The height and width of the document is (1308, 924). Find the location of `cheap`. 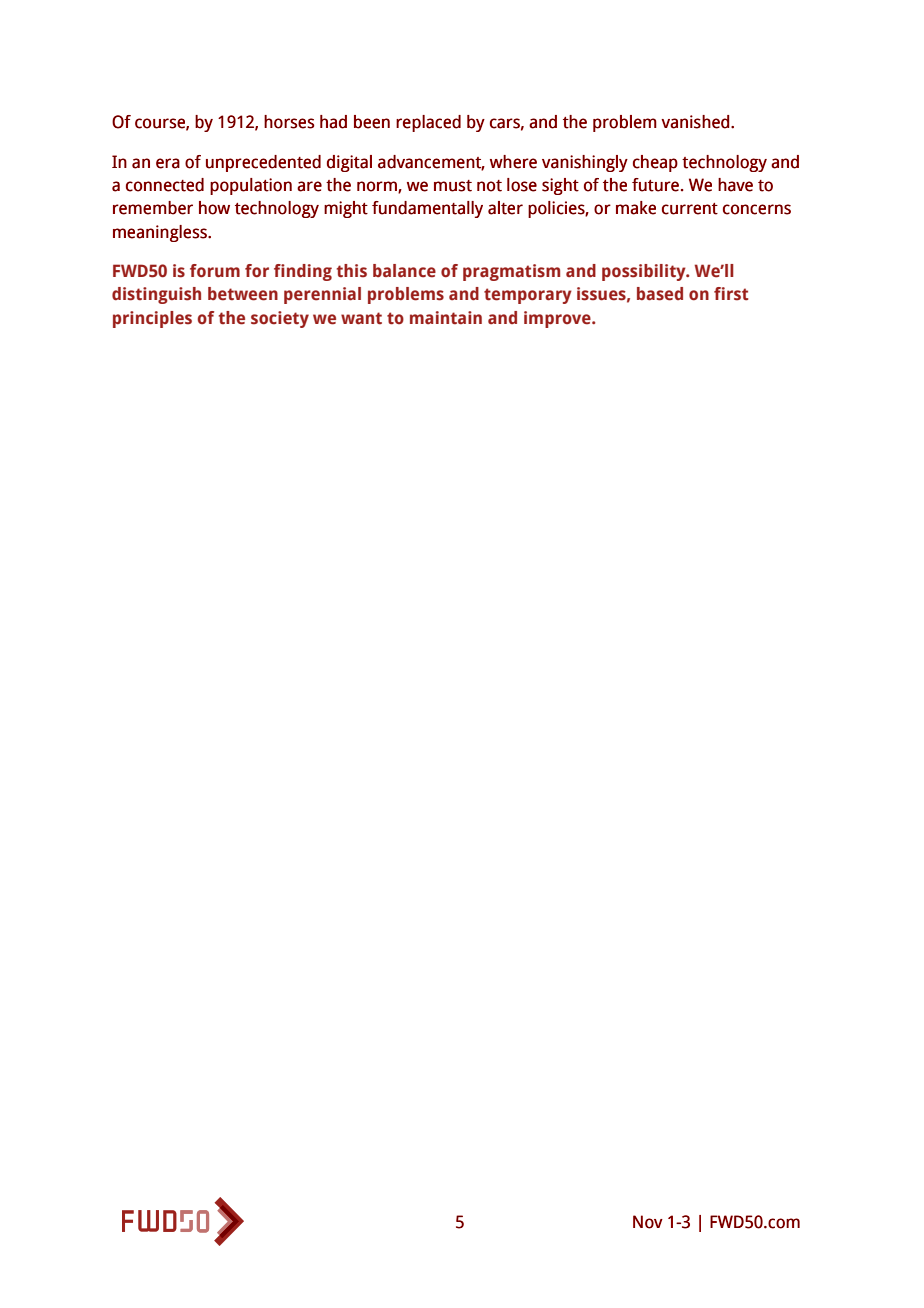

cheap is located at coordinates (655, 163).
